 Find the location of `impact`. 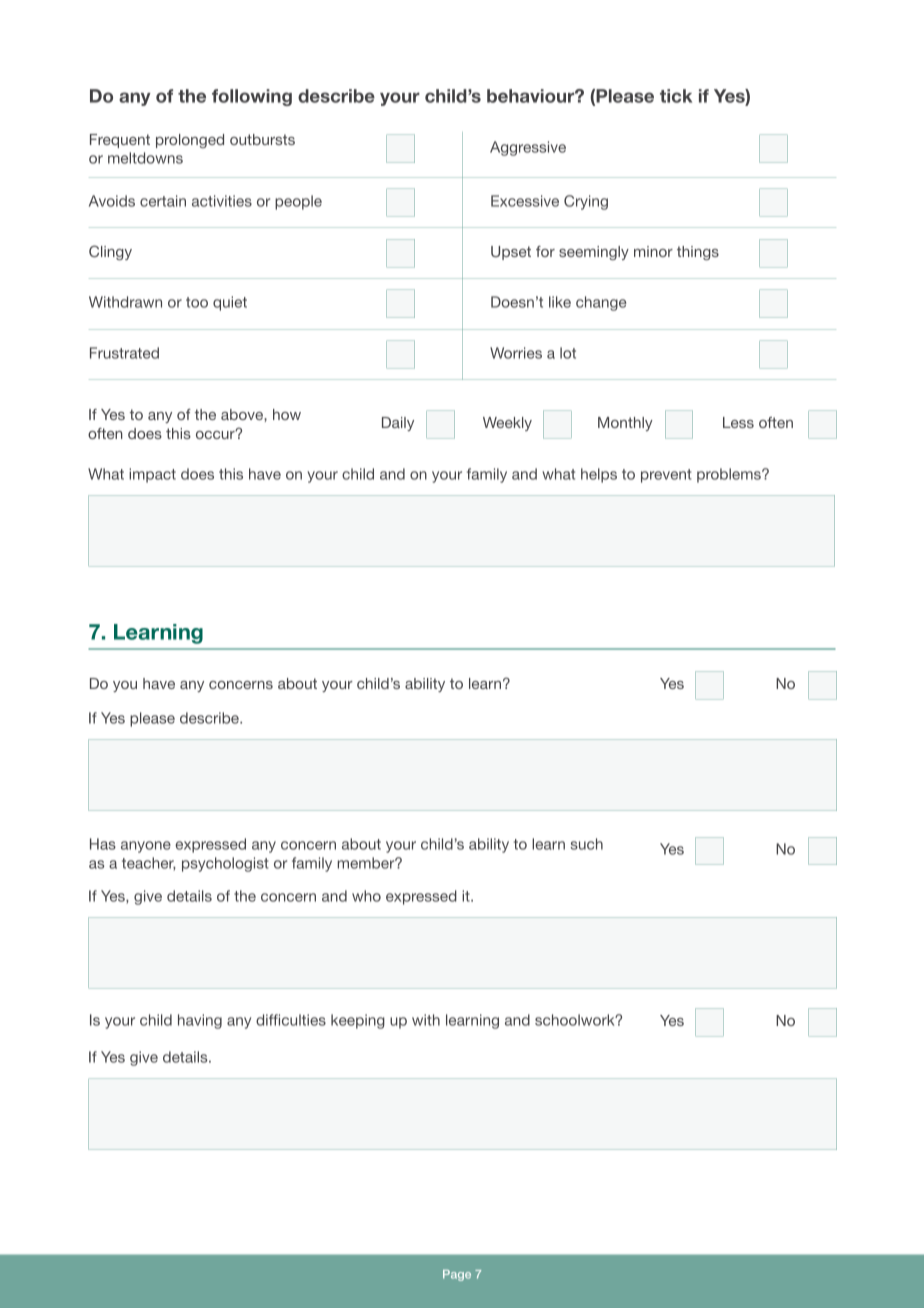

impact is located at coordinates (152, 475).
